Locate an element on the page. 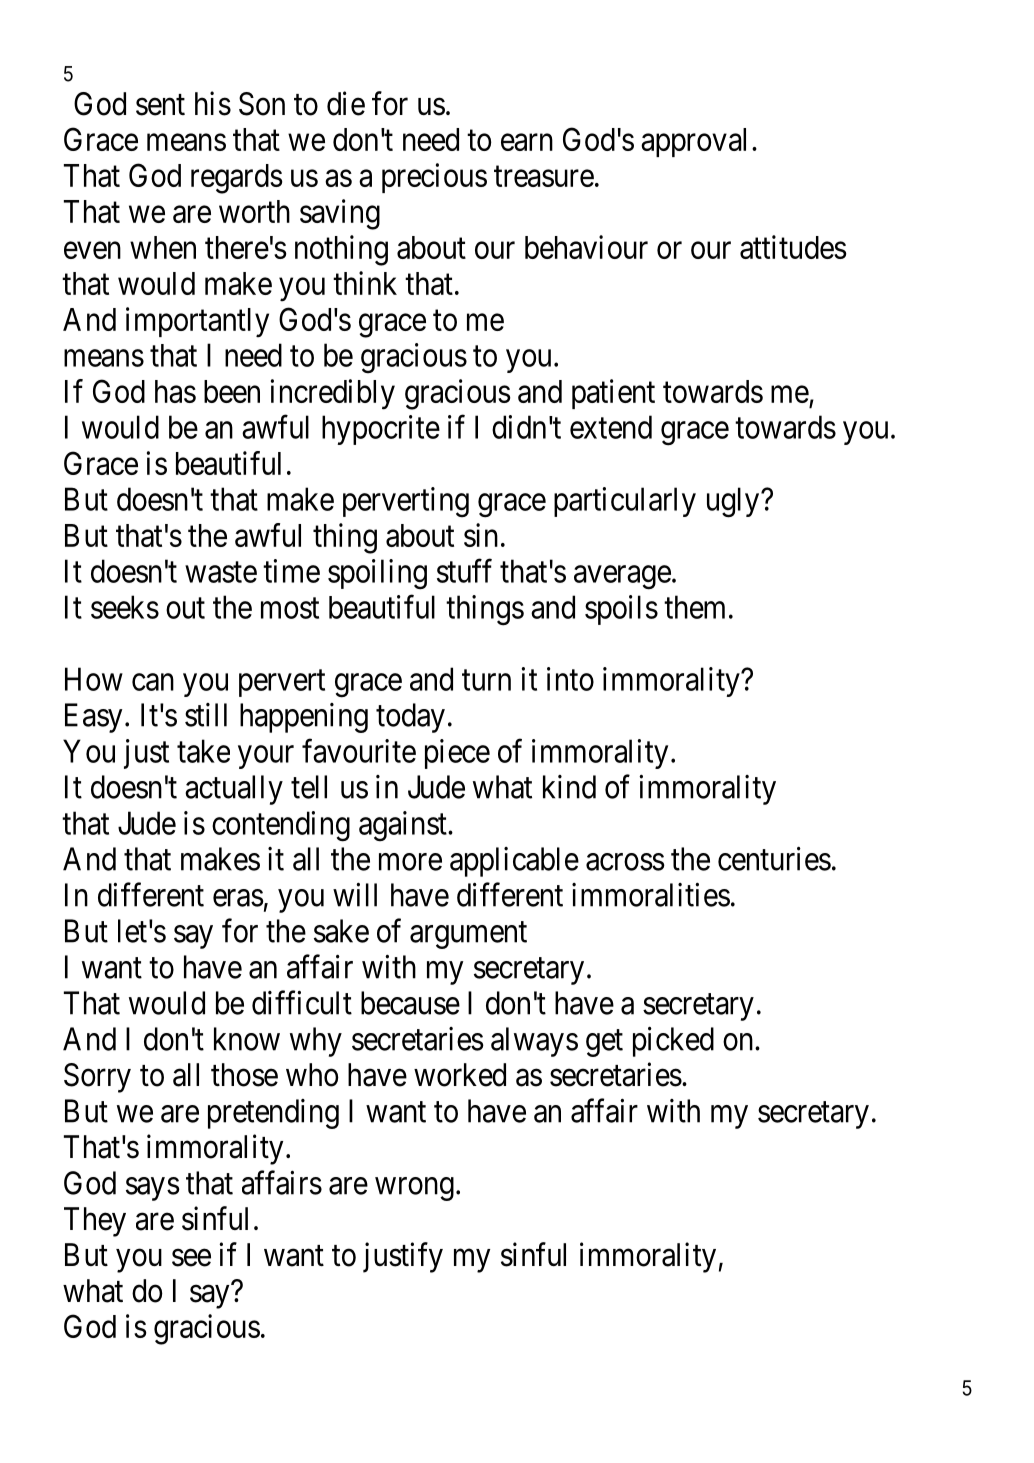  approval is located at coordinates (693, 142).
